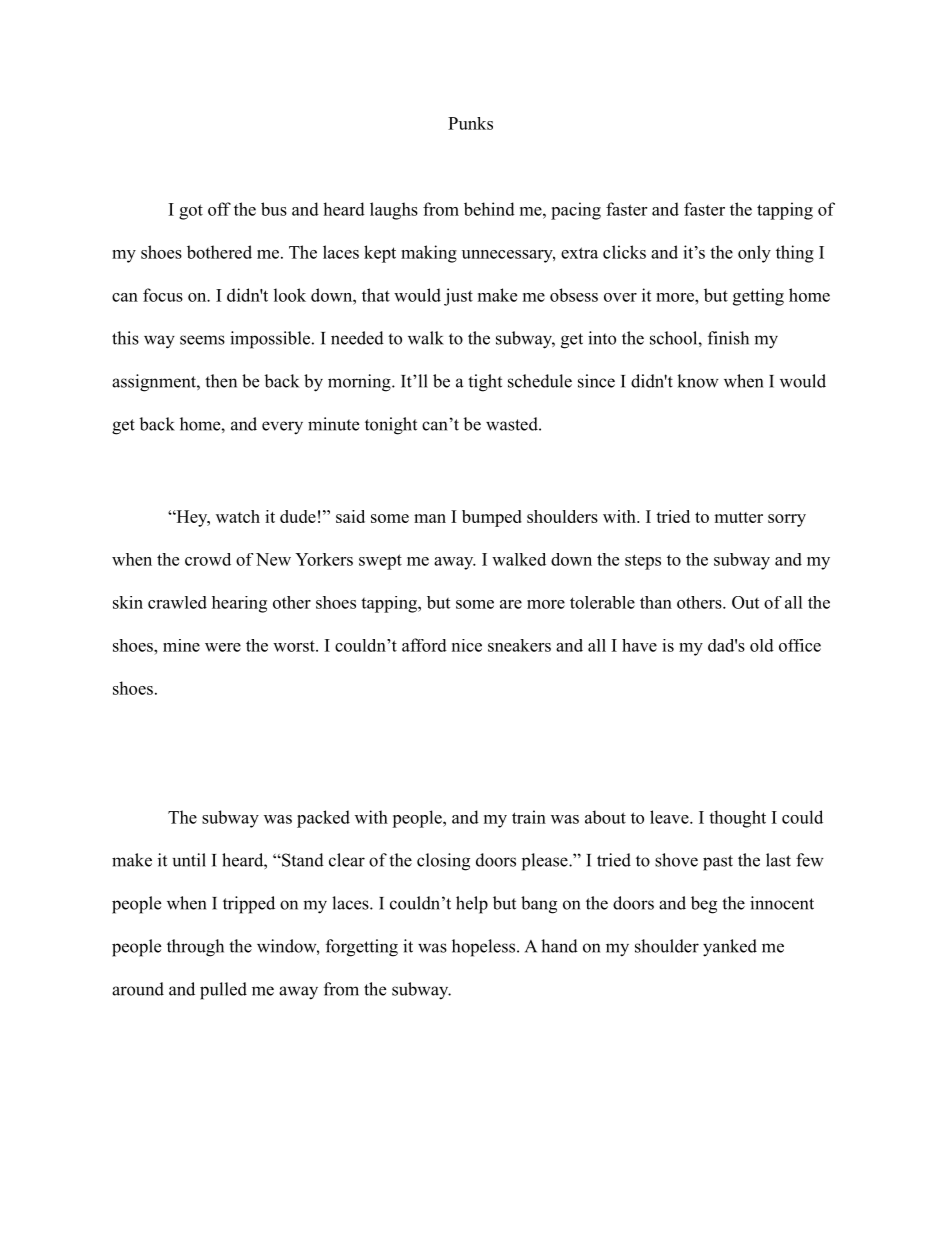 The image size is (952, 1233). What do you see at coordinates (529, 817) in the screenshot?
I see `train` at bounding box center [529, 817].
